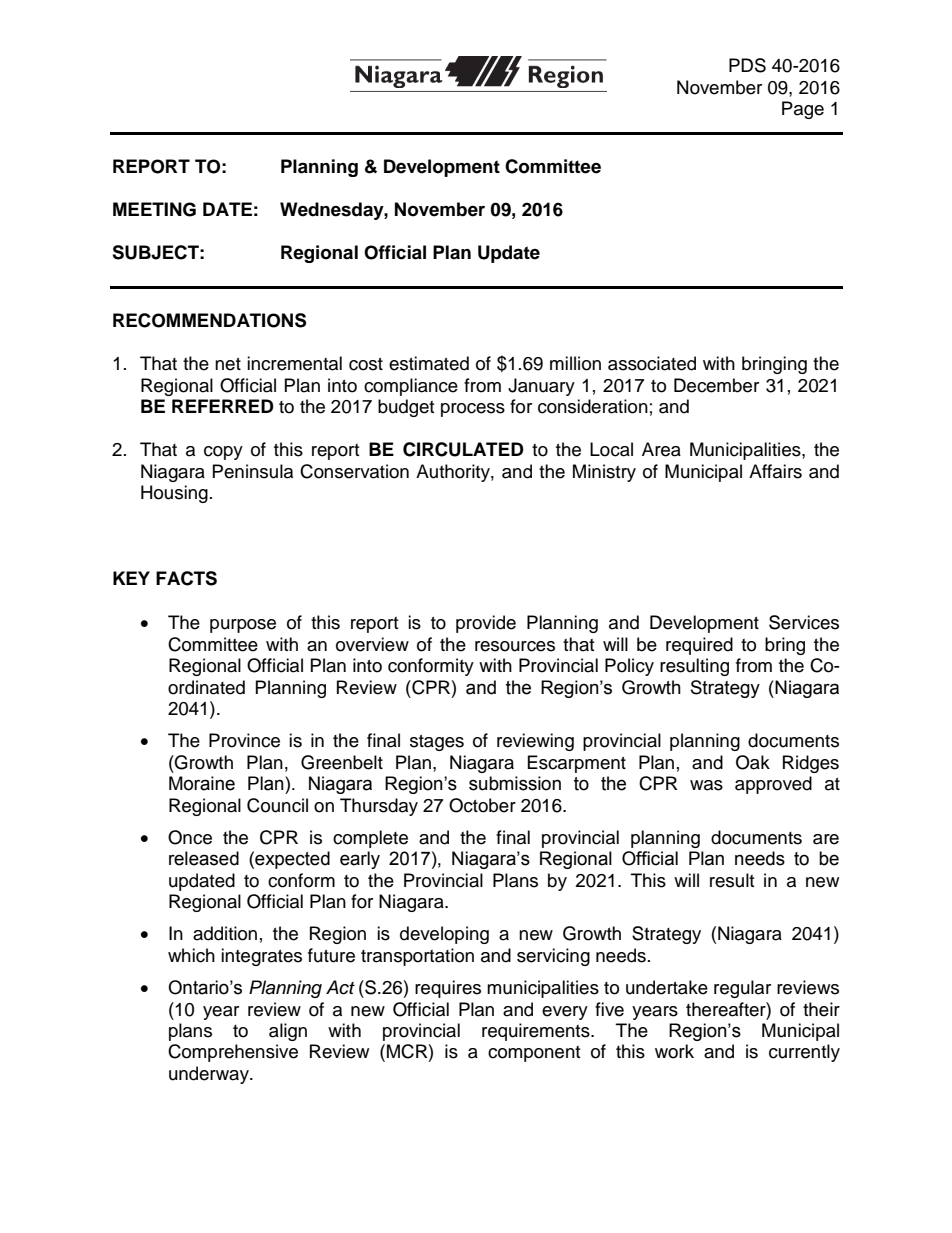  Describe the element at coordinates (154, 209) in the screenshot. I see `MEETING` at that location.
